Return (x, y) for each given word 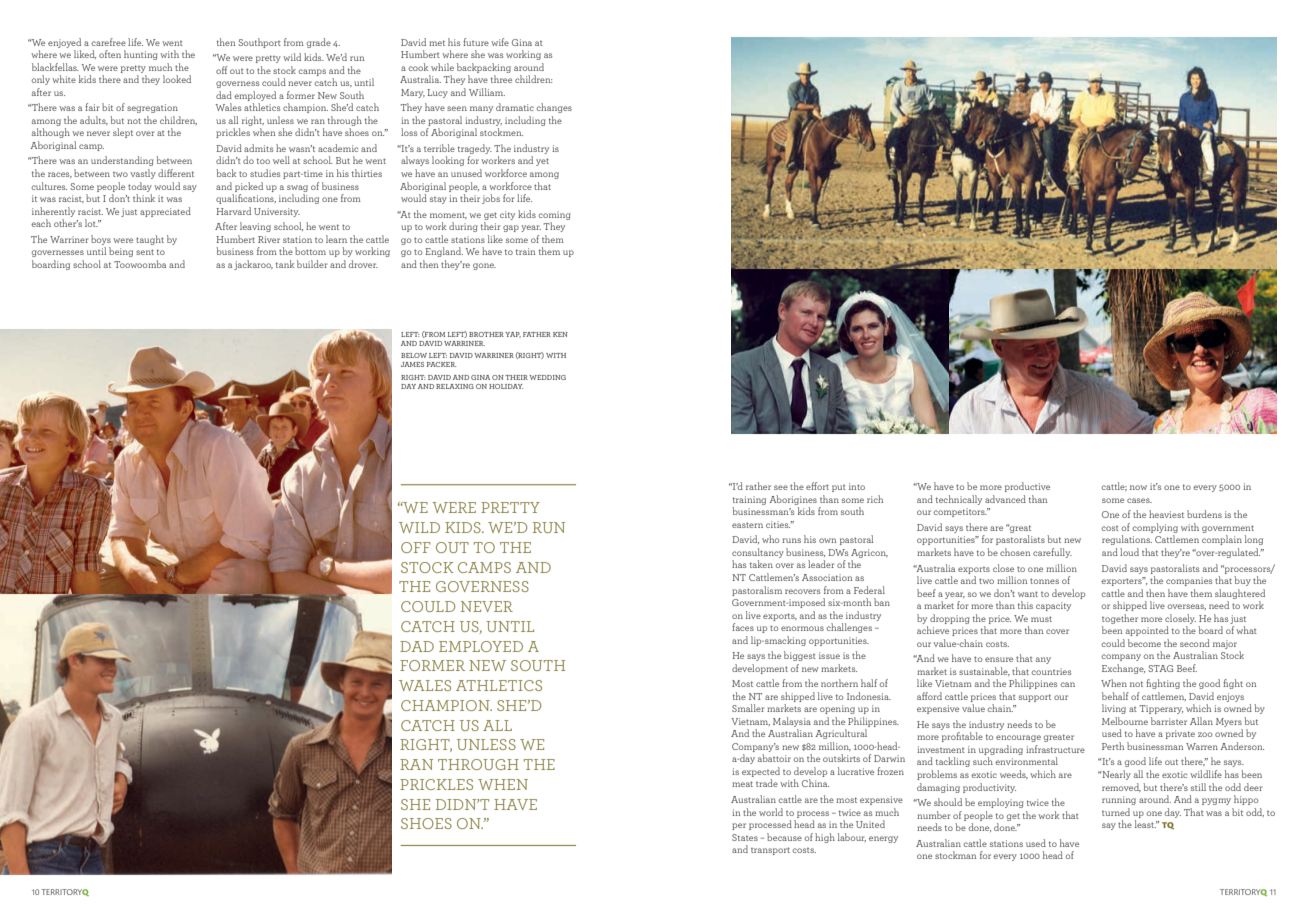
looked (177, 79)
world (771, 812)
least (1145, 824)
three (501, 79)
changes (554, 108)
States (745, 837)
